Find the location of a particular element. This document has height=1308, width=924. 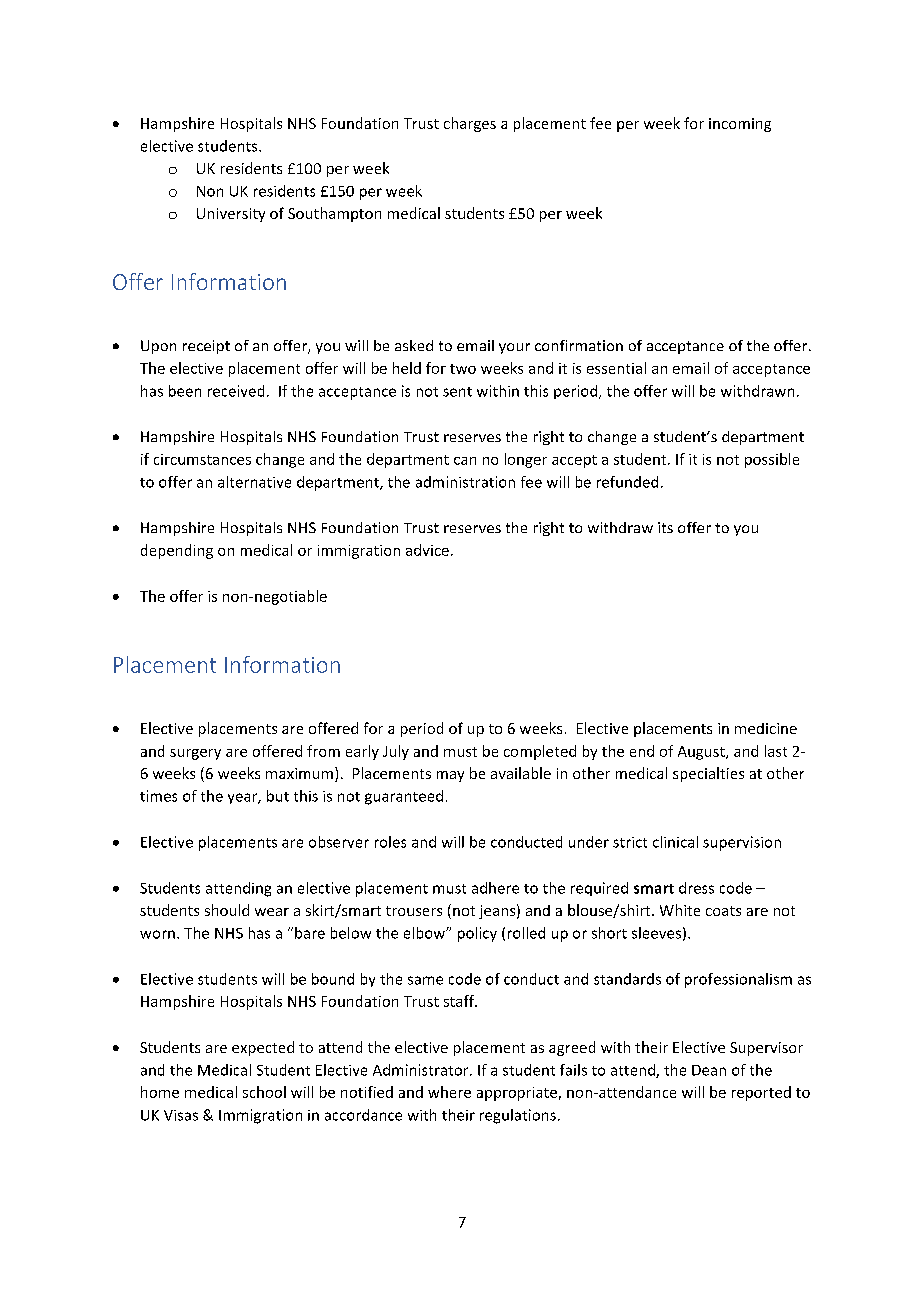

school is located at coordinates (264, 1092).
